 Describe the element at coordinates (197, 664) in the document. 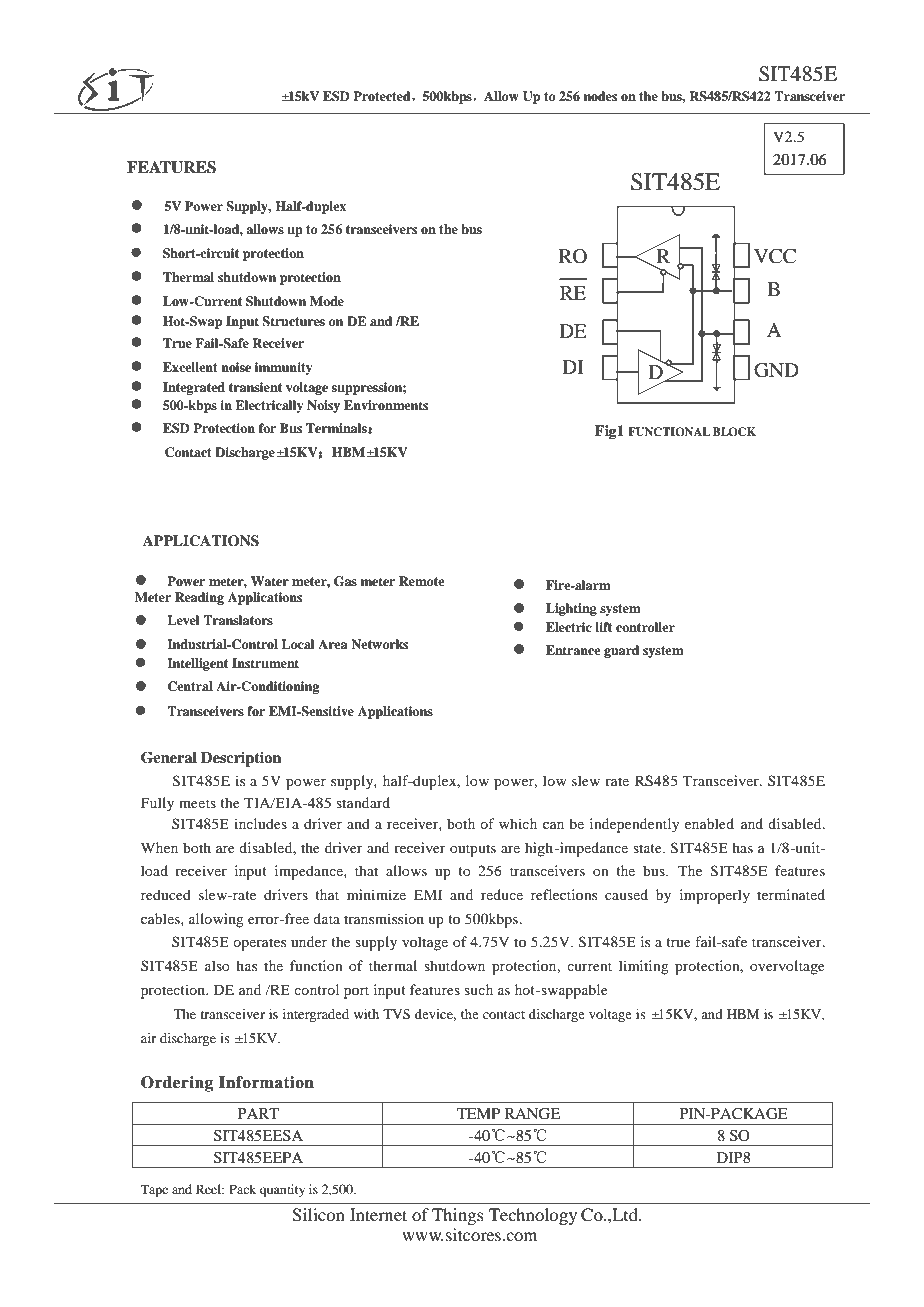

I see `Intelligent` at that location.
